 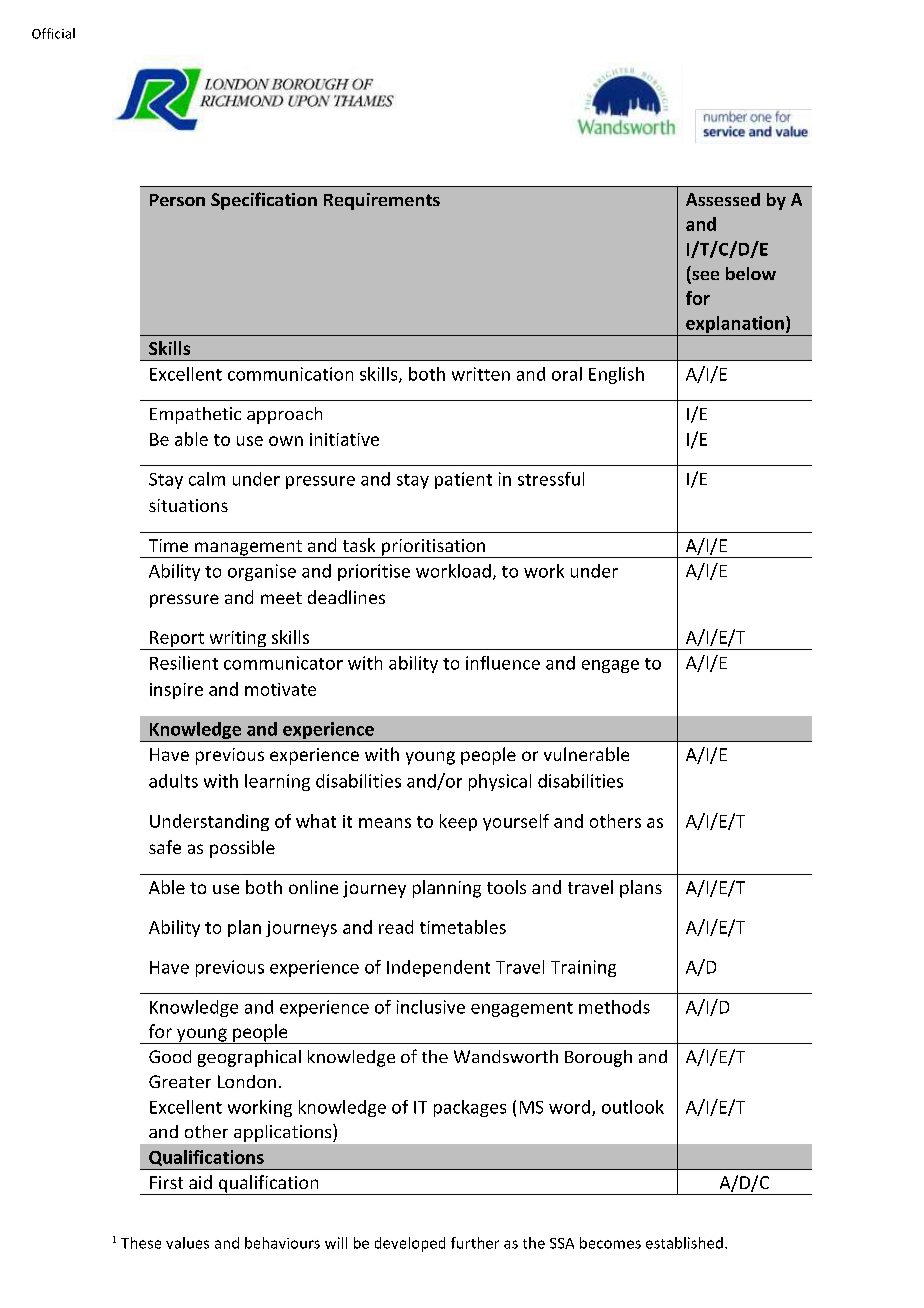 What do you see at coordinates (344, 439) in the document?
I see `initiative` at bounding box center [344, 439].
